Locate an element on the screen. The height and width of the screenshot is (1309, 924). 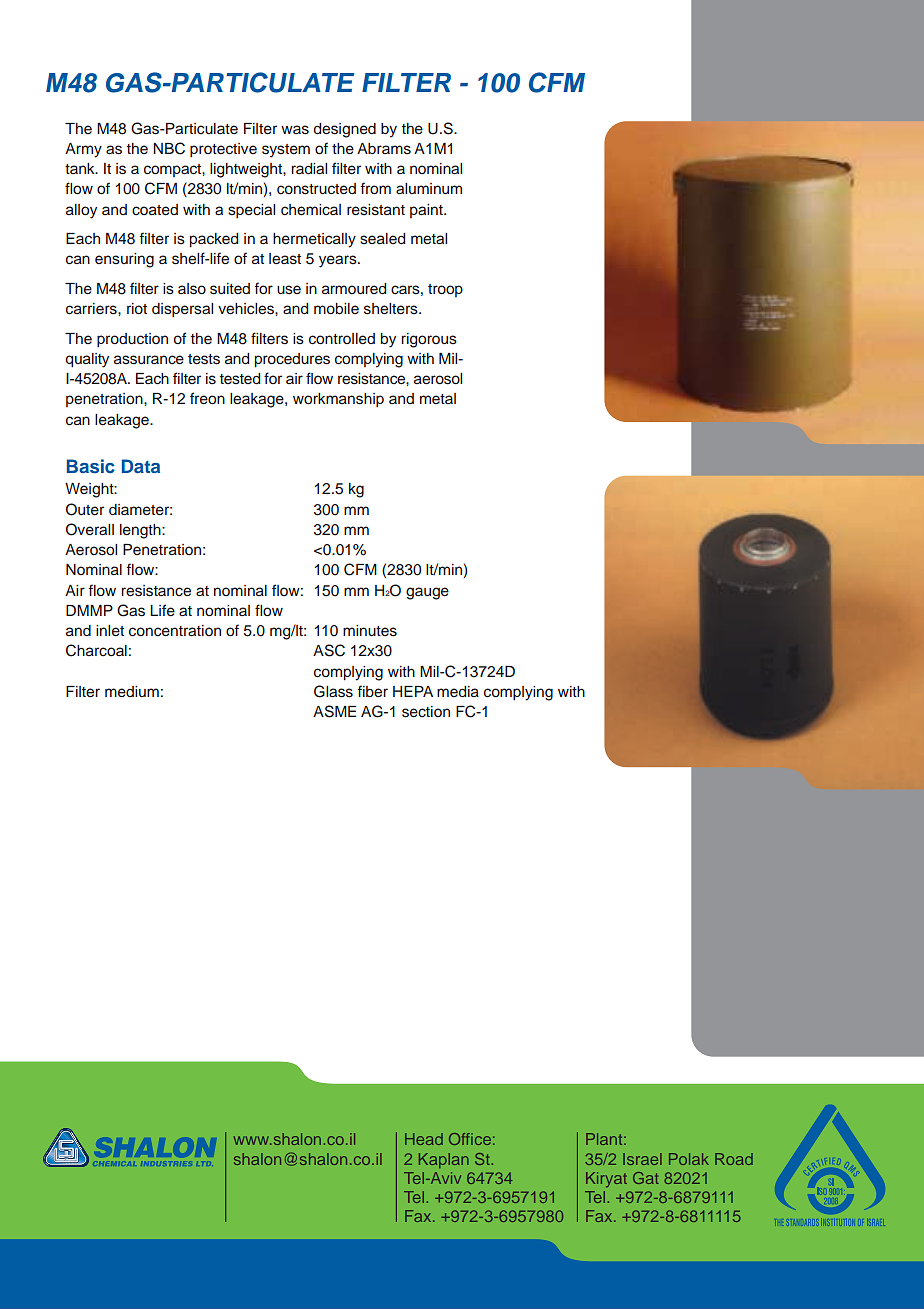
NBC is located at coordinates (169, 148).
